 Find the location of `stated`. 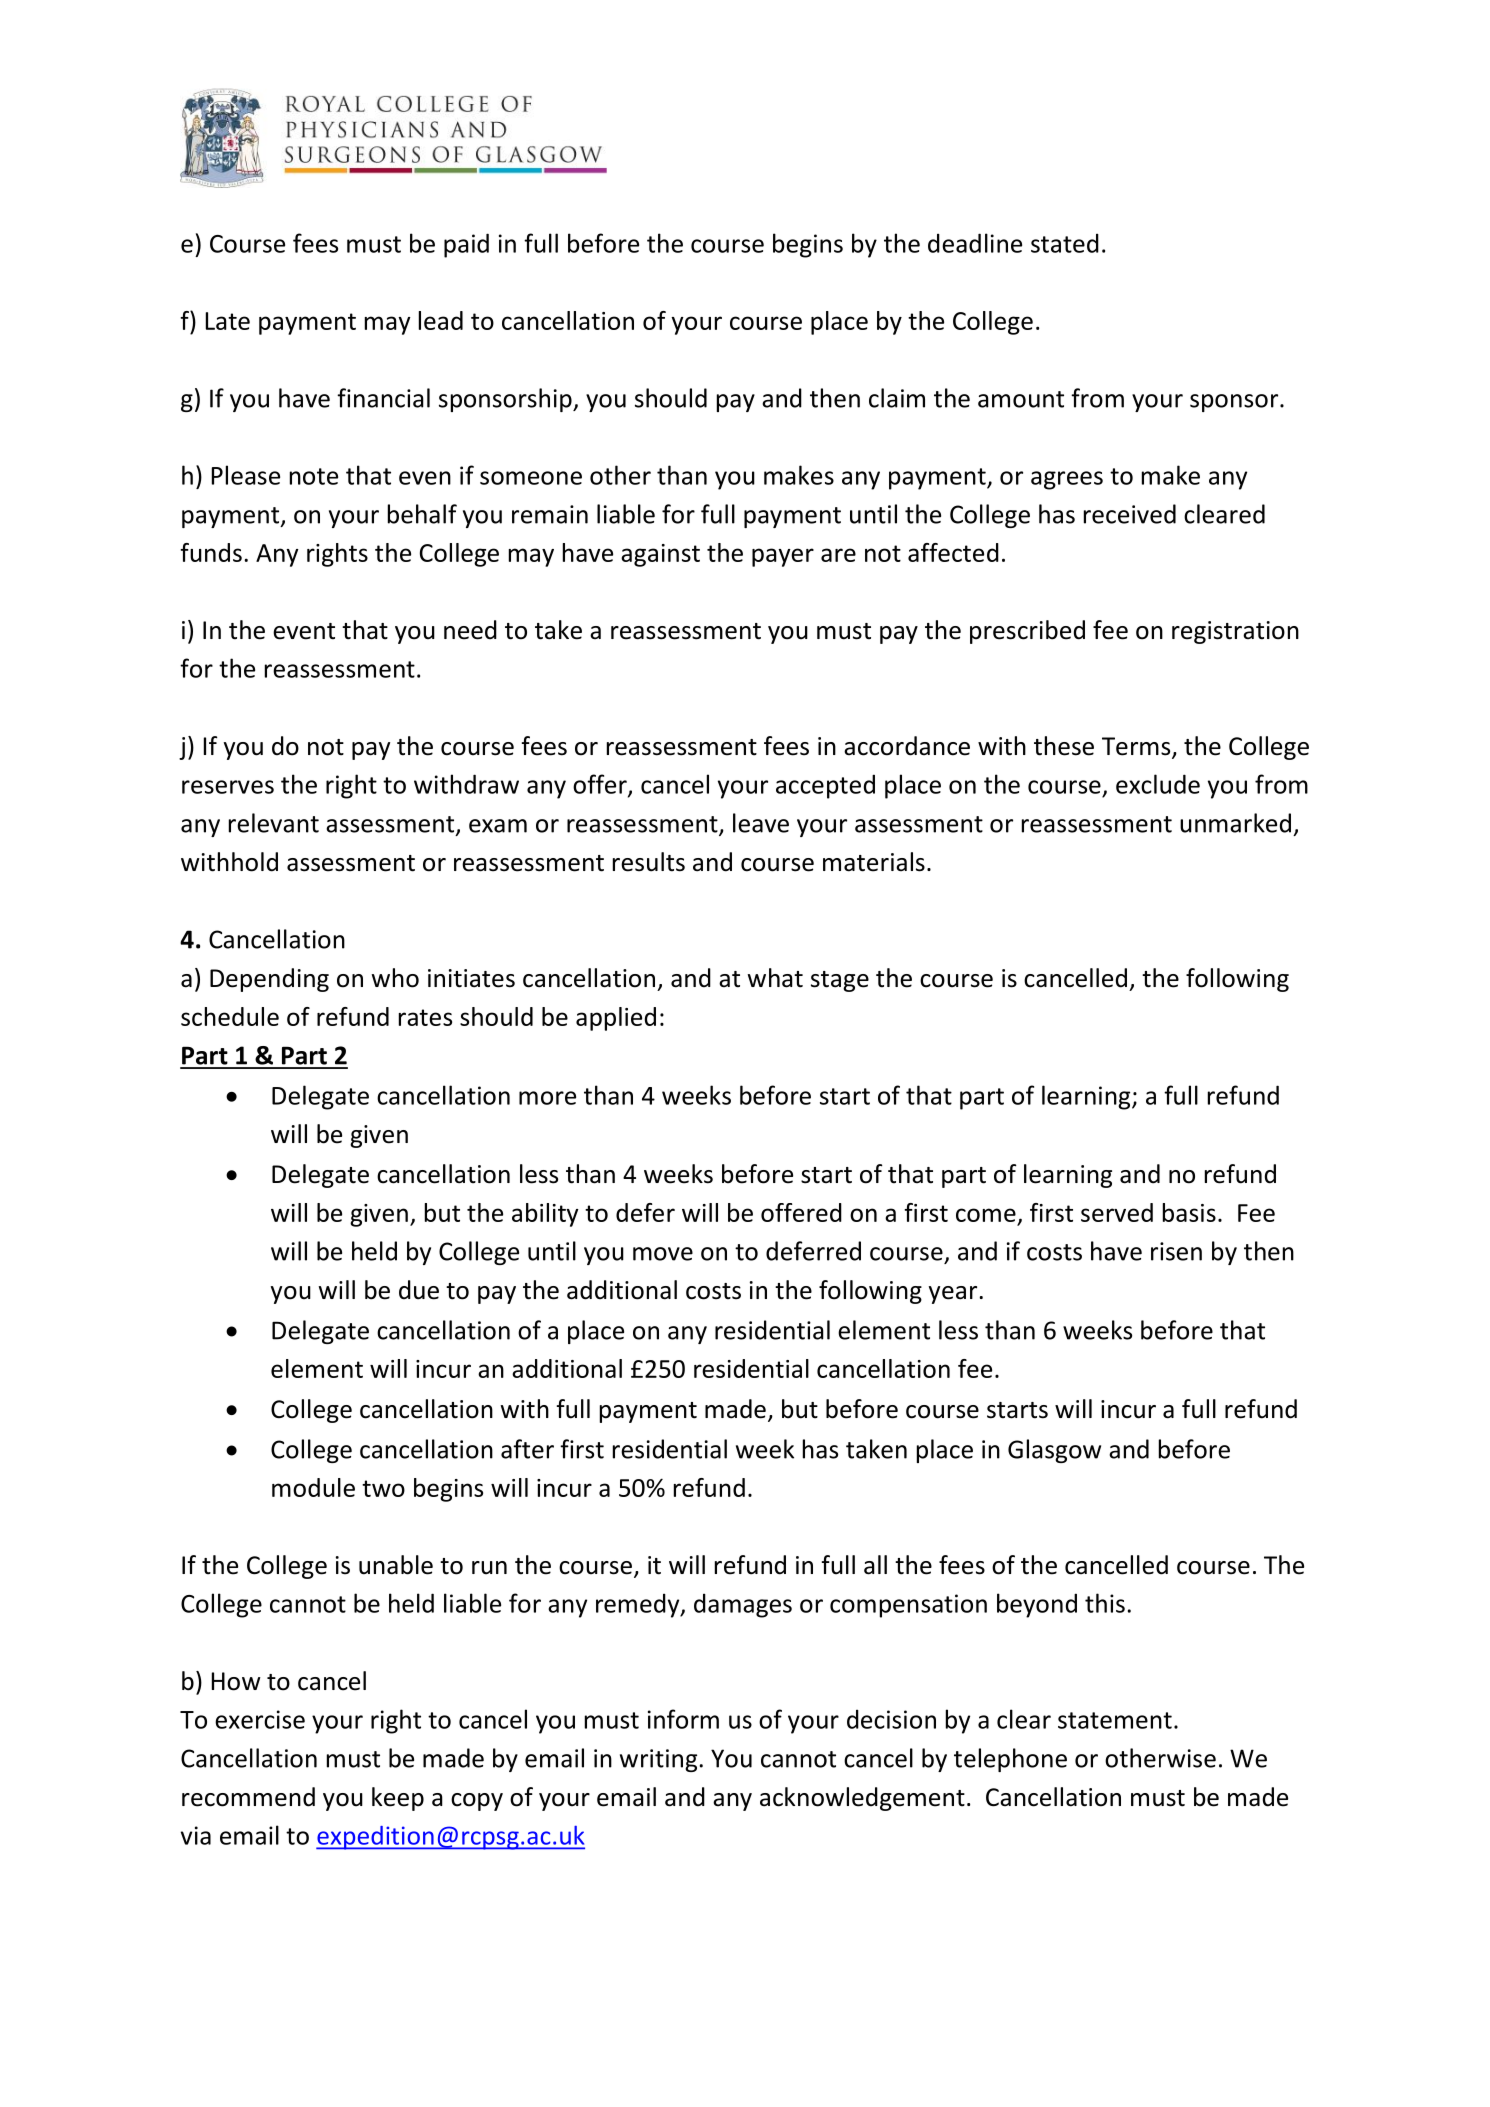

stated is located at coordinates (1065, 243).
